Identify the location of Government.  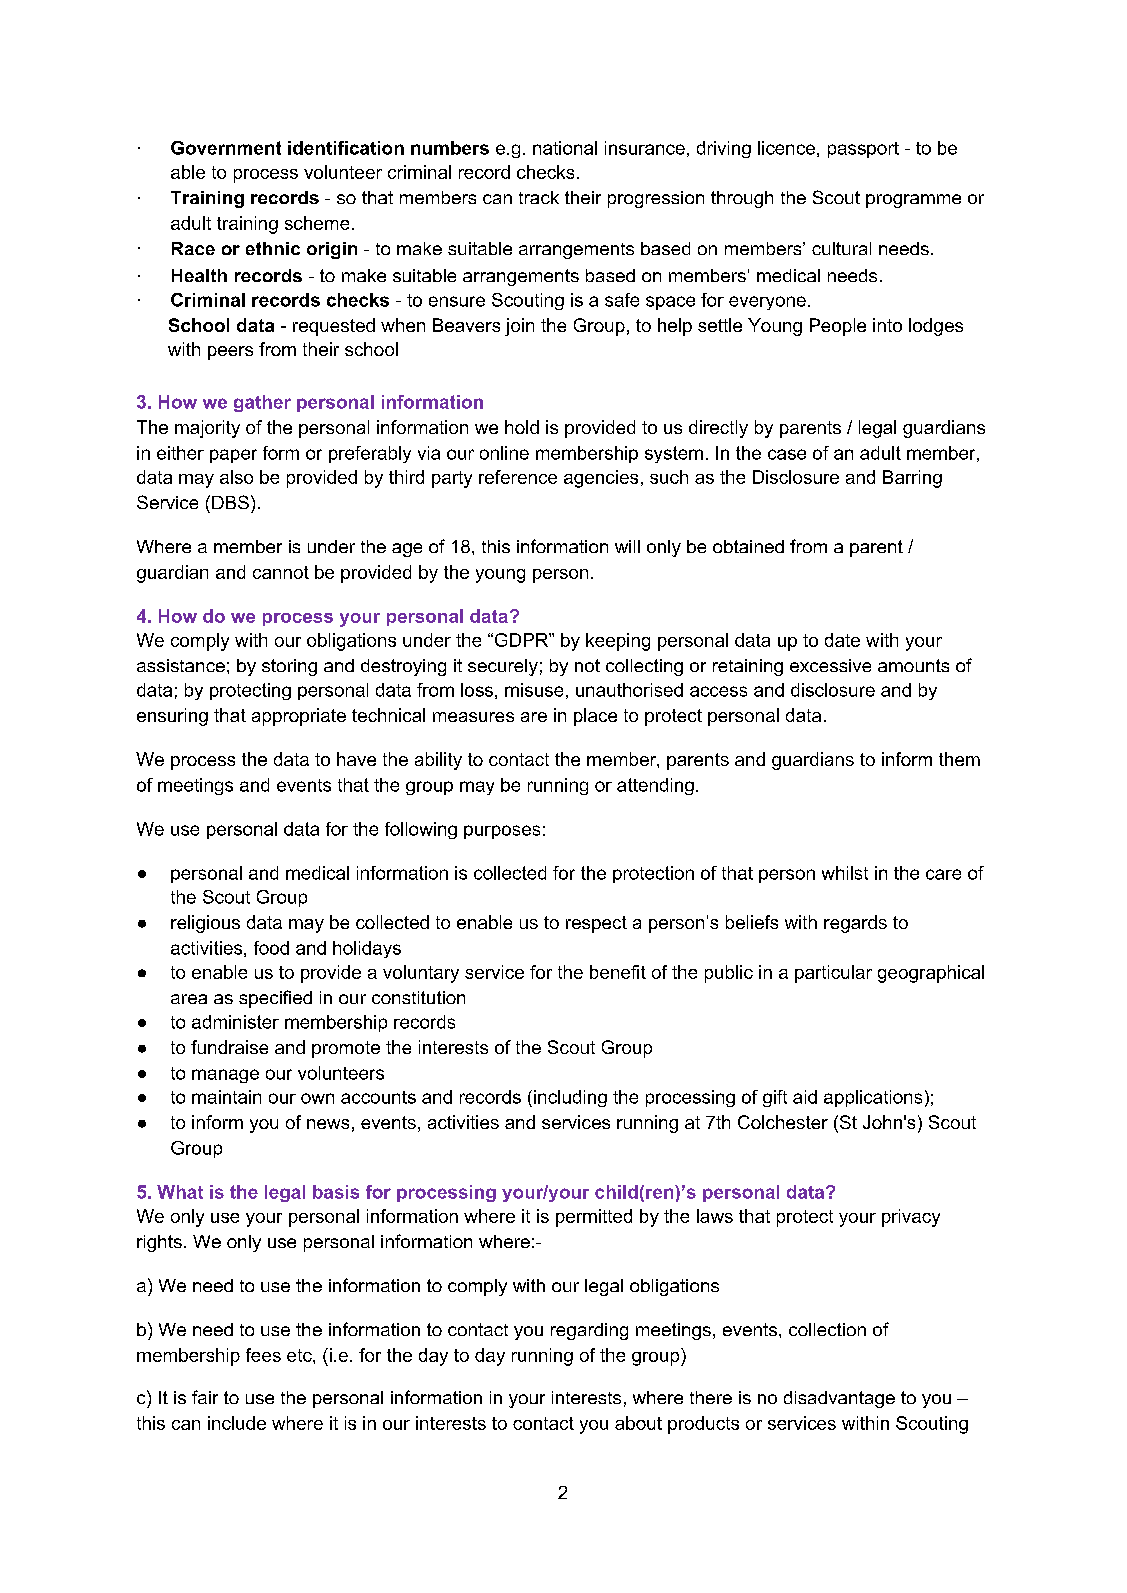
(226, 148).
